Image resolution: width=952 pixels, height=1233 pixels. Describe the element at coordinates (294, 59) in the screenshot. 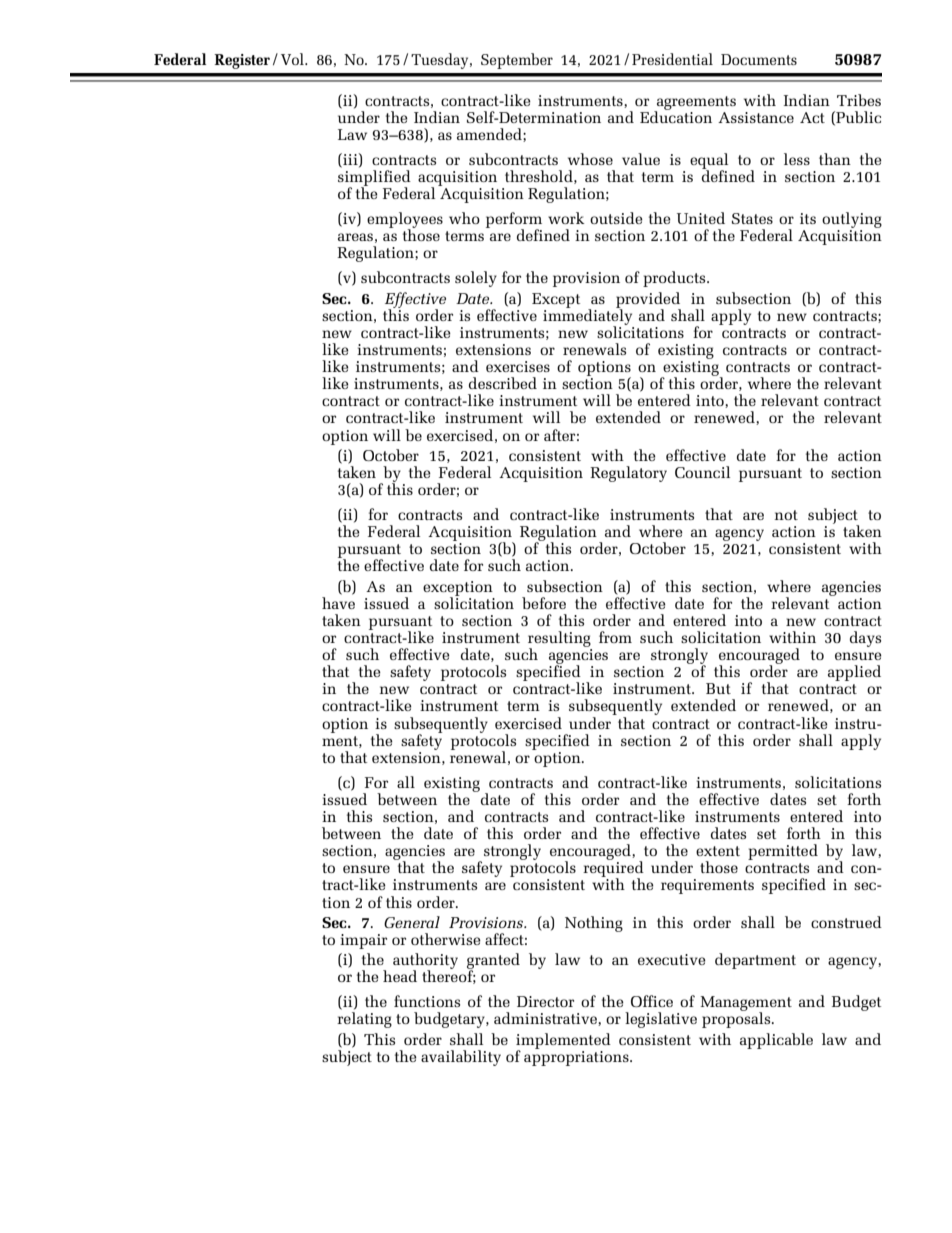

I see `Vol` at that location.
